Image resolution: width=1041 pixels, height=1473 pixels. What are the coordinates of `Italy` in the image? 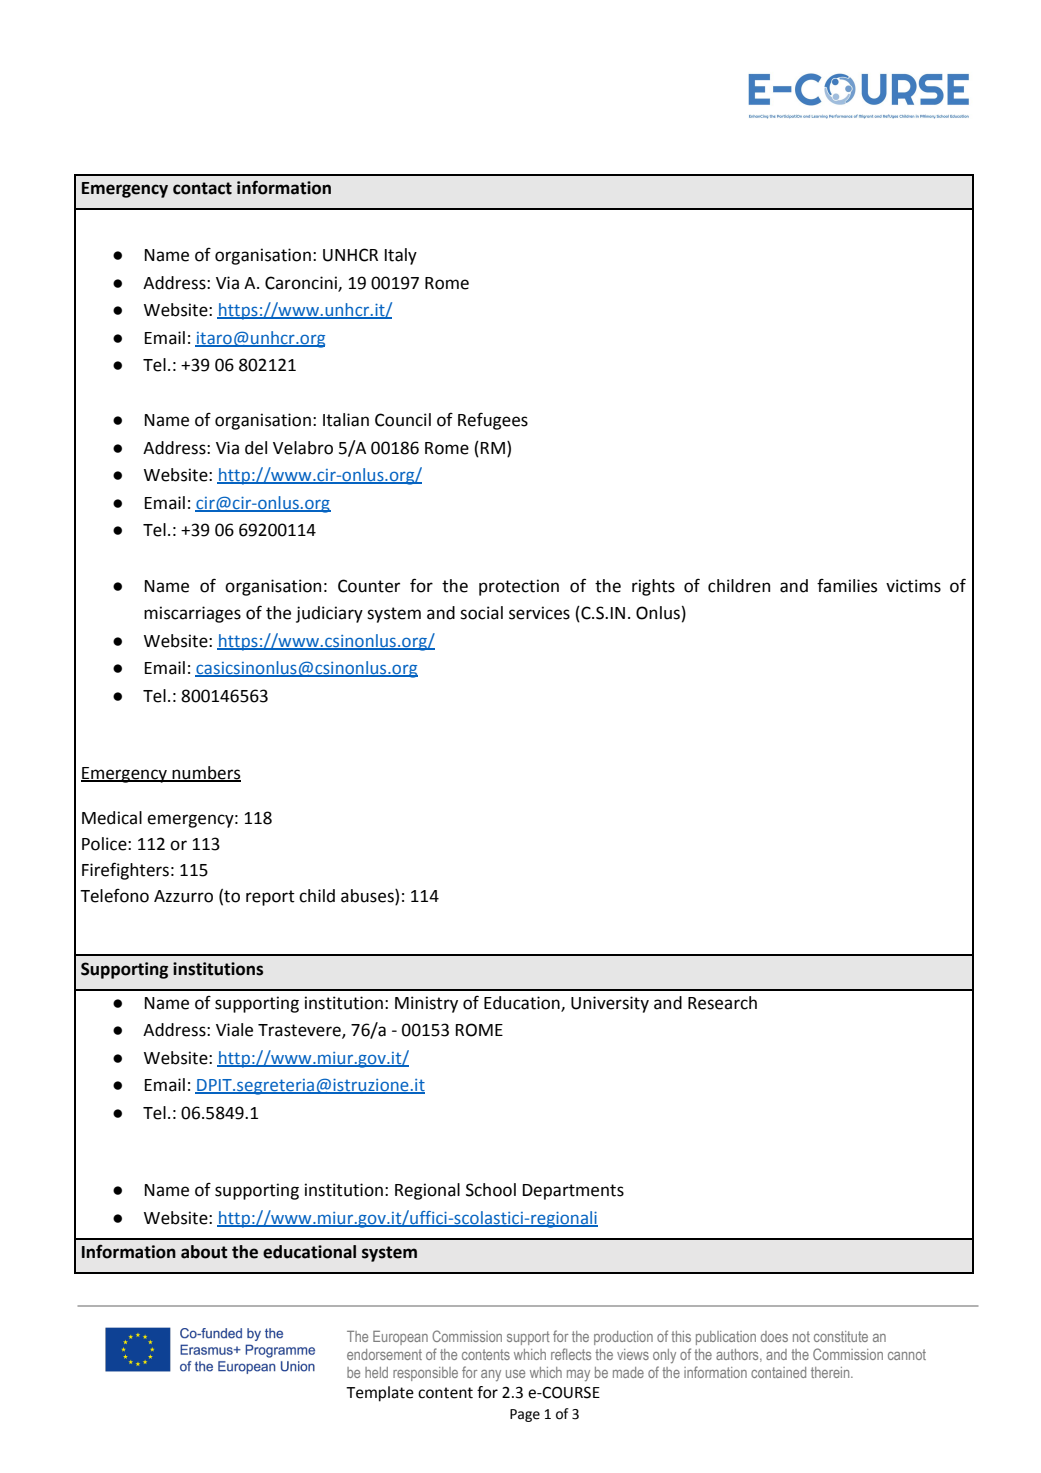 It's located at (401, 256).
